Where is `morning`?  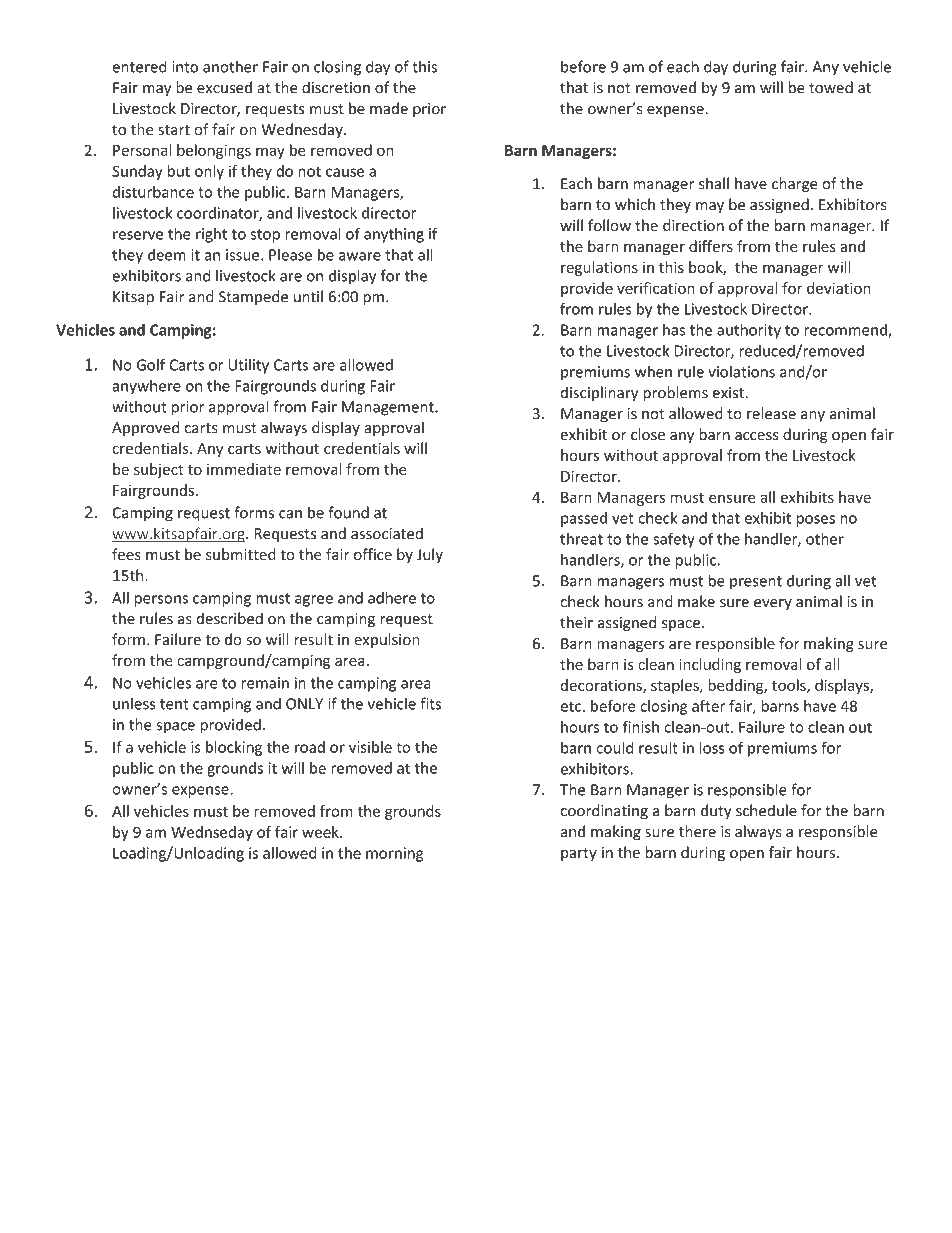
morning is located at coordinates (394, 854).
